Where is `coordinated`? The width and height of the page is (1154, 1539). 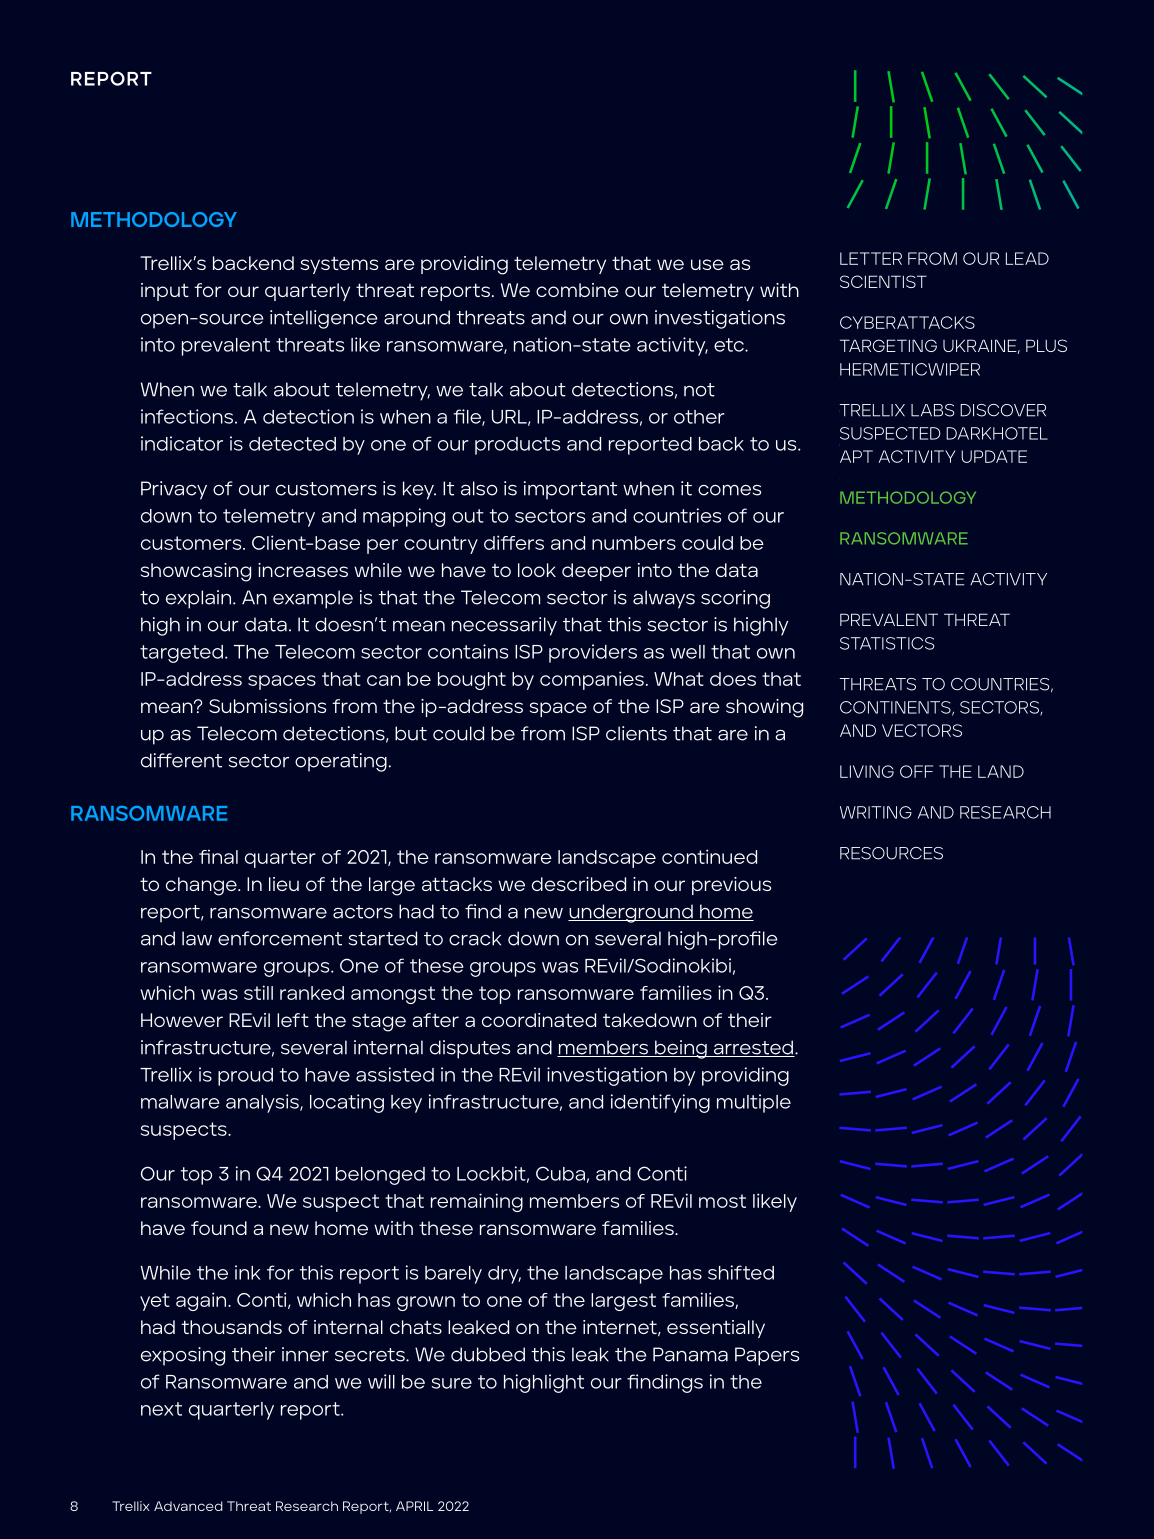
coordinated is located at coordinates (539, 1020).
